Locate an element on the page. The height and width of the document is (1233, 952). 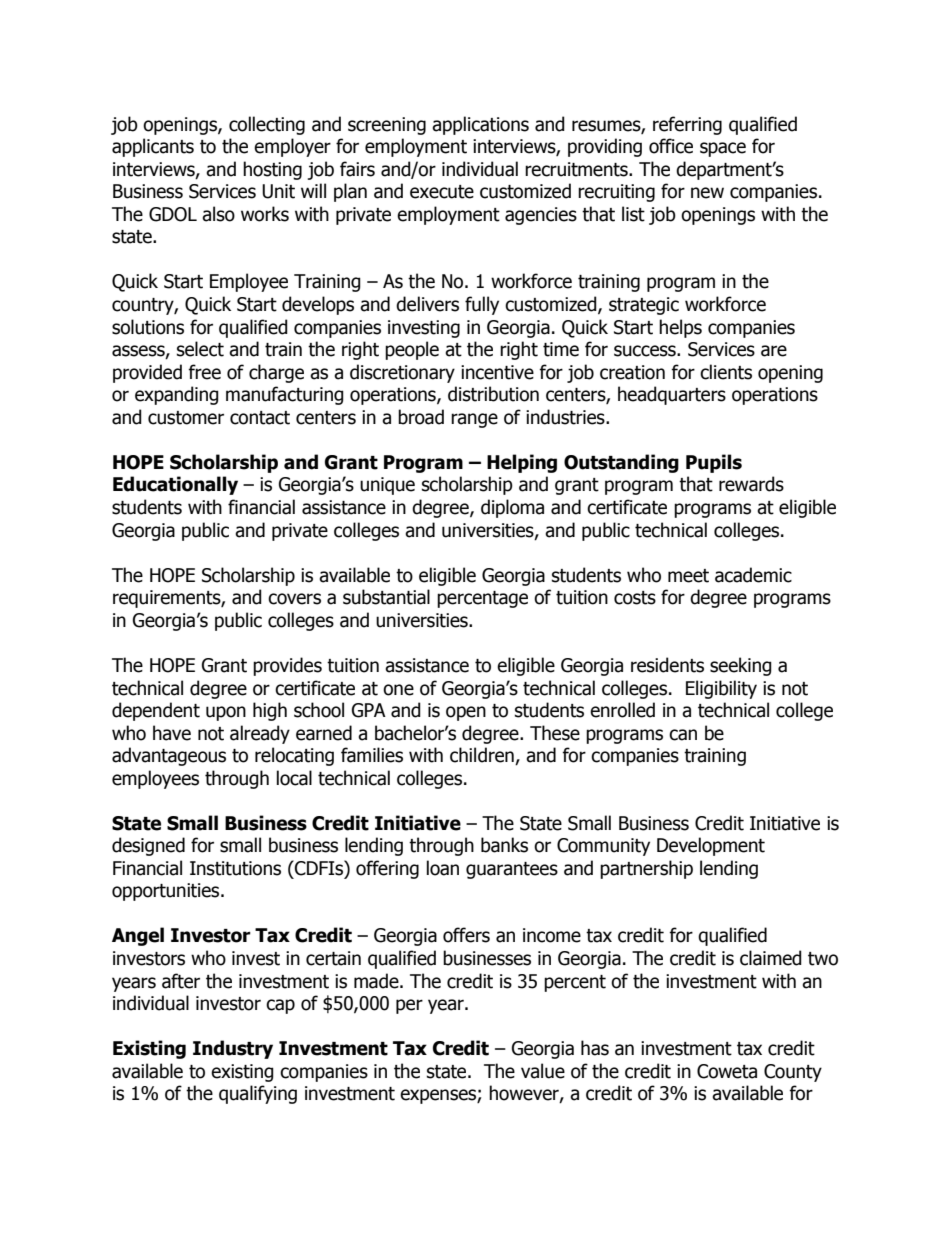
County is located at coordinates (793, 1073).
